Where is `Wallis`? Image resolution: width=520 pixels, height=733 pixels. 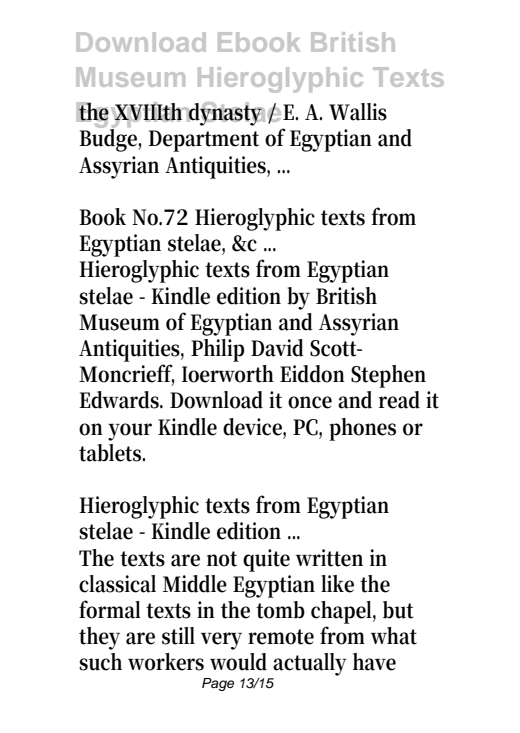 Wallis is located at coordinates (358, 112).
